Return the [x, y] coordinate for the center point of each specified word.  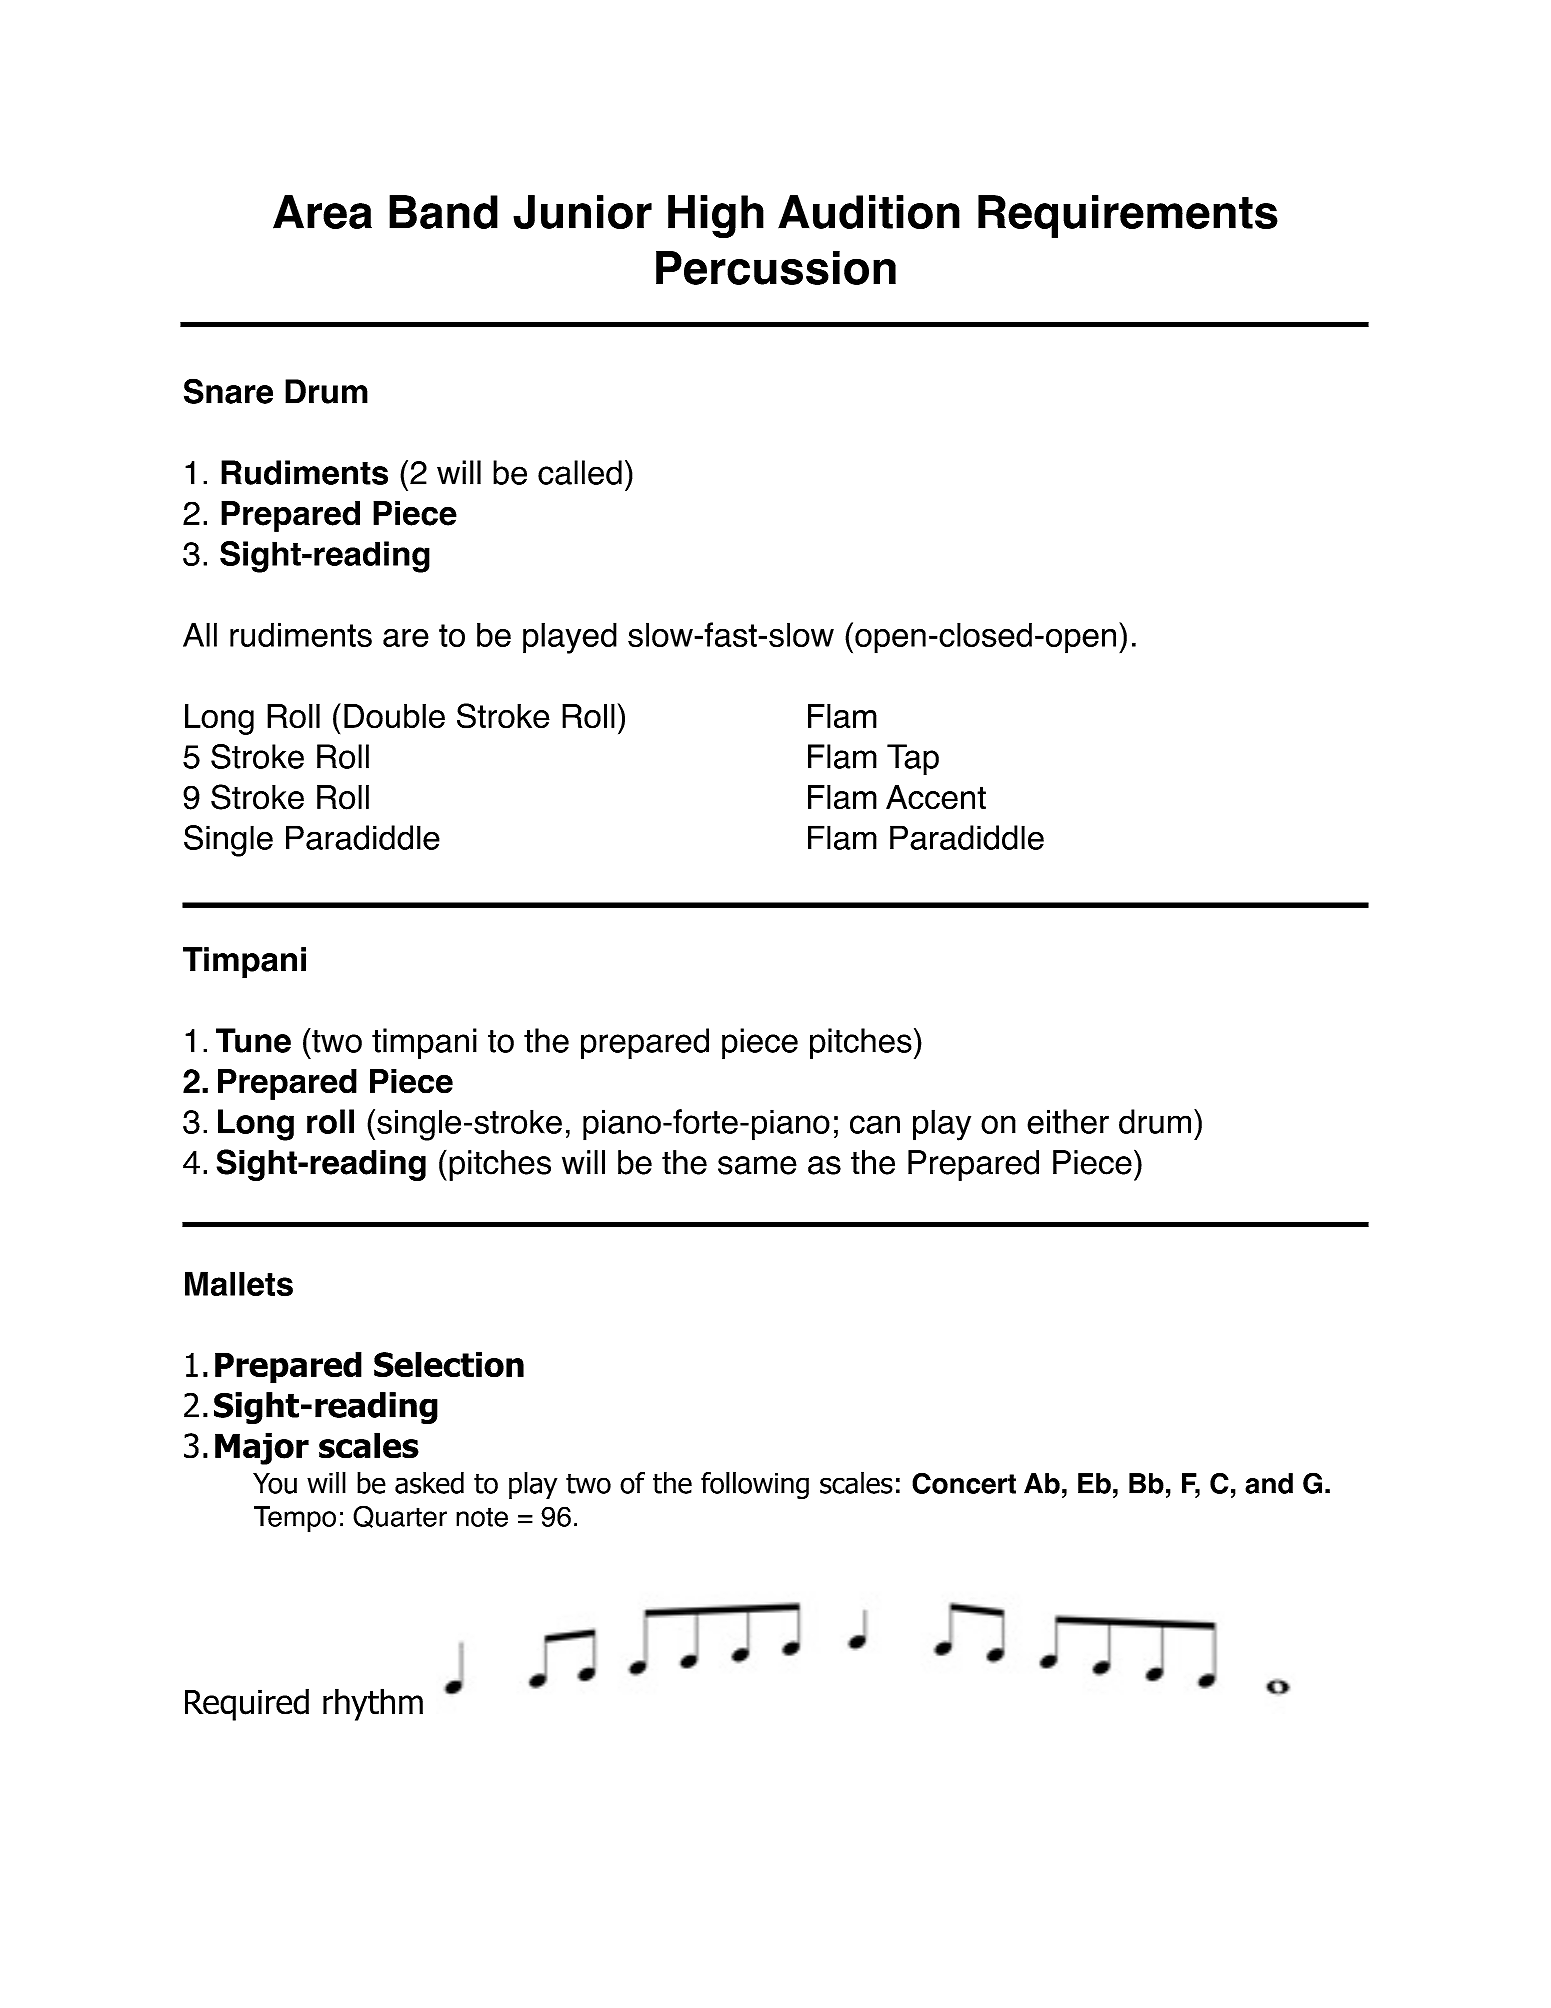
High [716, 217]
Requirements [1128, 216]
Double [394, 716]
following [755, 1485]
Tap [913, 759]
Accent [936, 797]
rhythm [373, 1704]
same [757, 1165]
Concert [964, 1483]
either [1068, 1121]
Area [322, 212]
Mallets [239, 1284]
